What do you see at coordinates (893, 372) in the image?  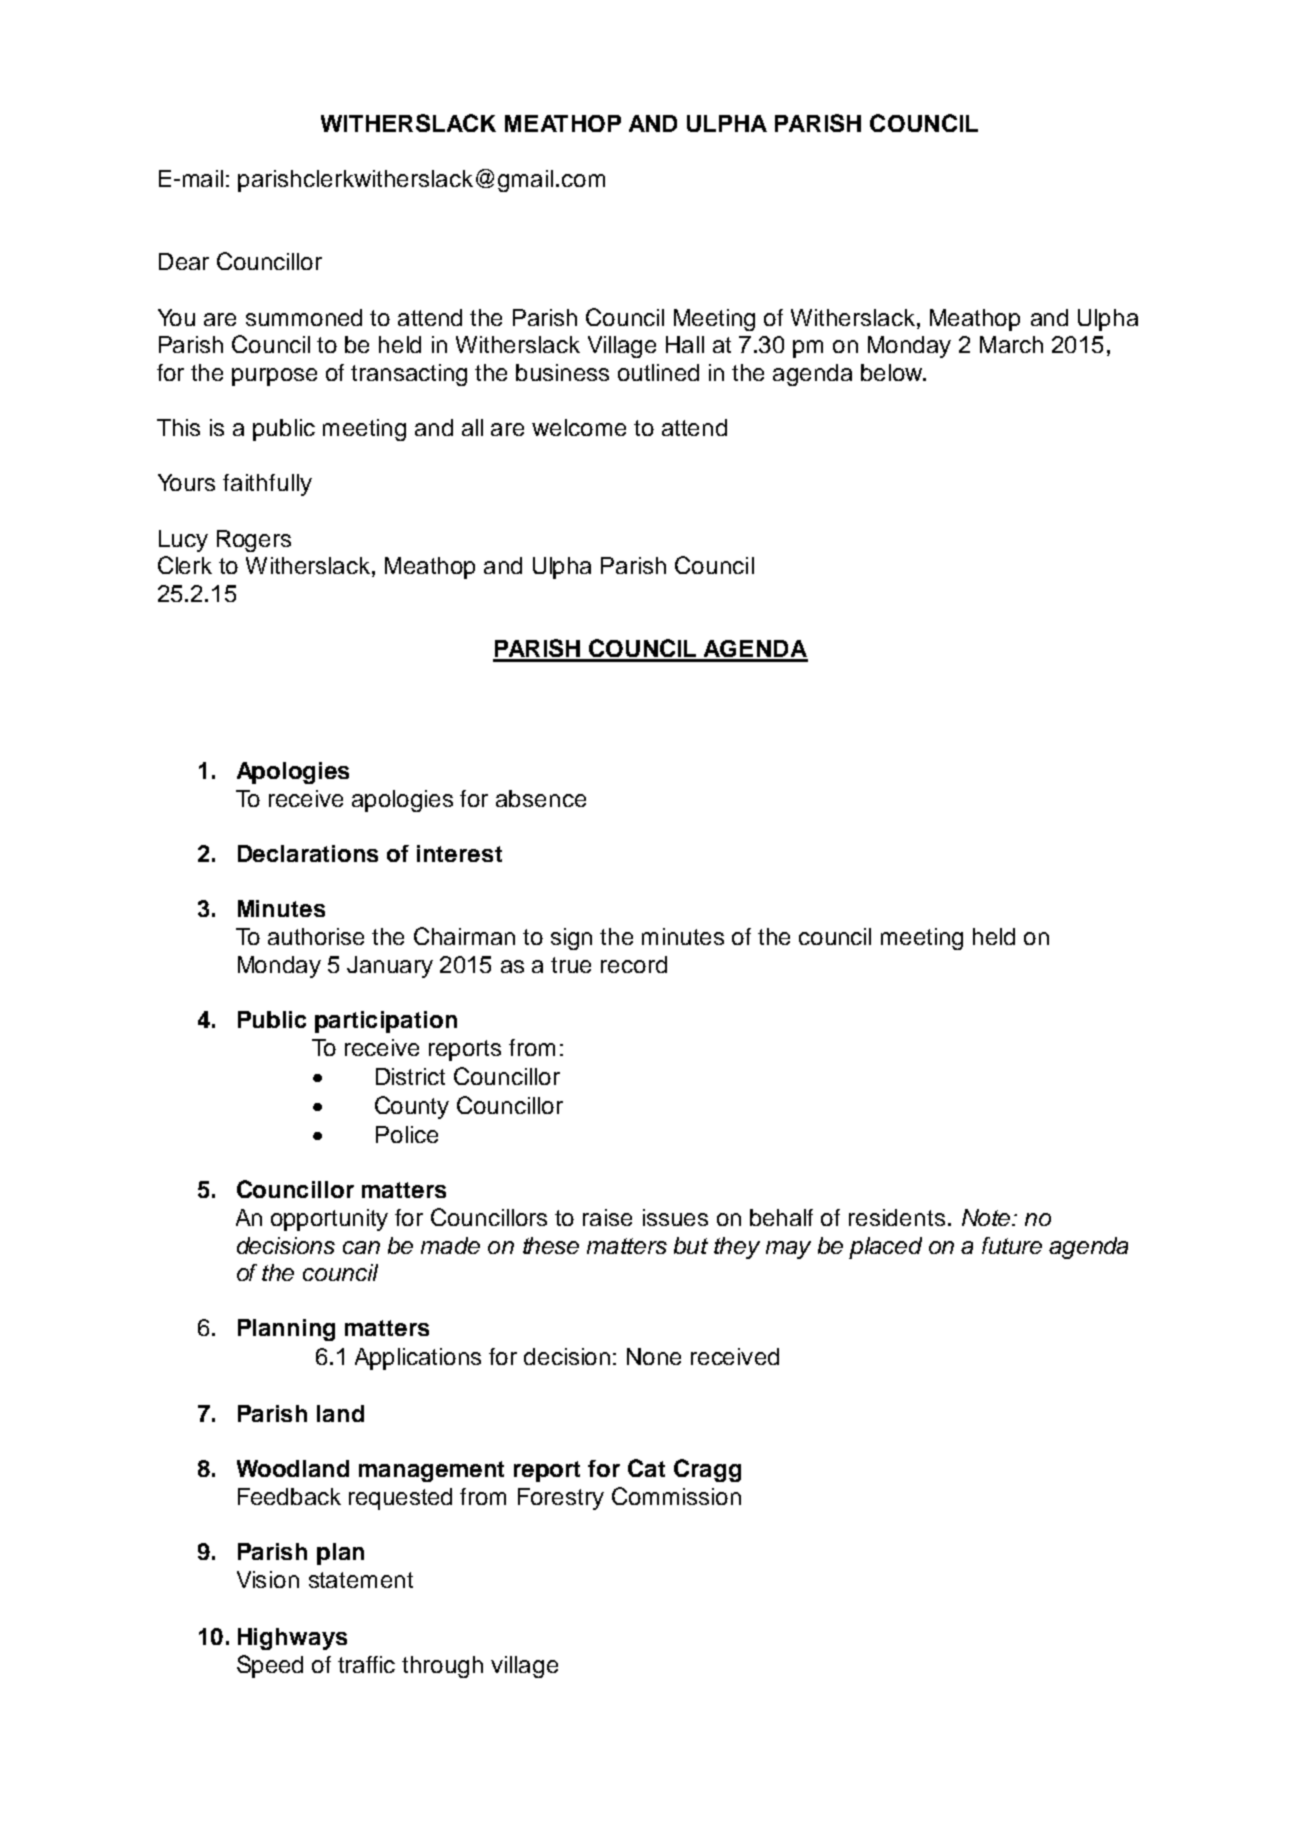 I see `below` at bounding box center [893, 372].
